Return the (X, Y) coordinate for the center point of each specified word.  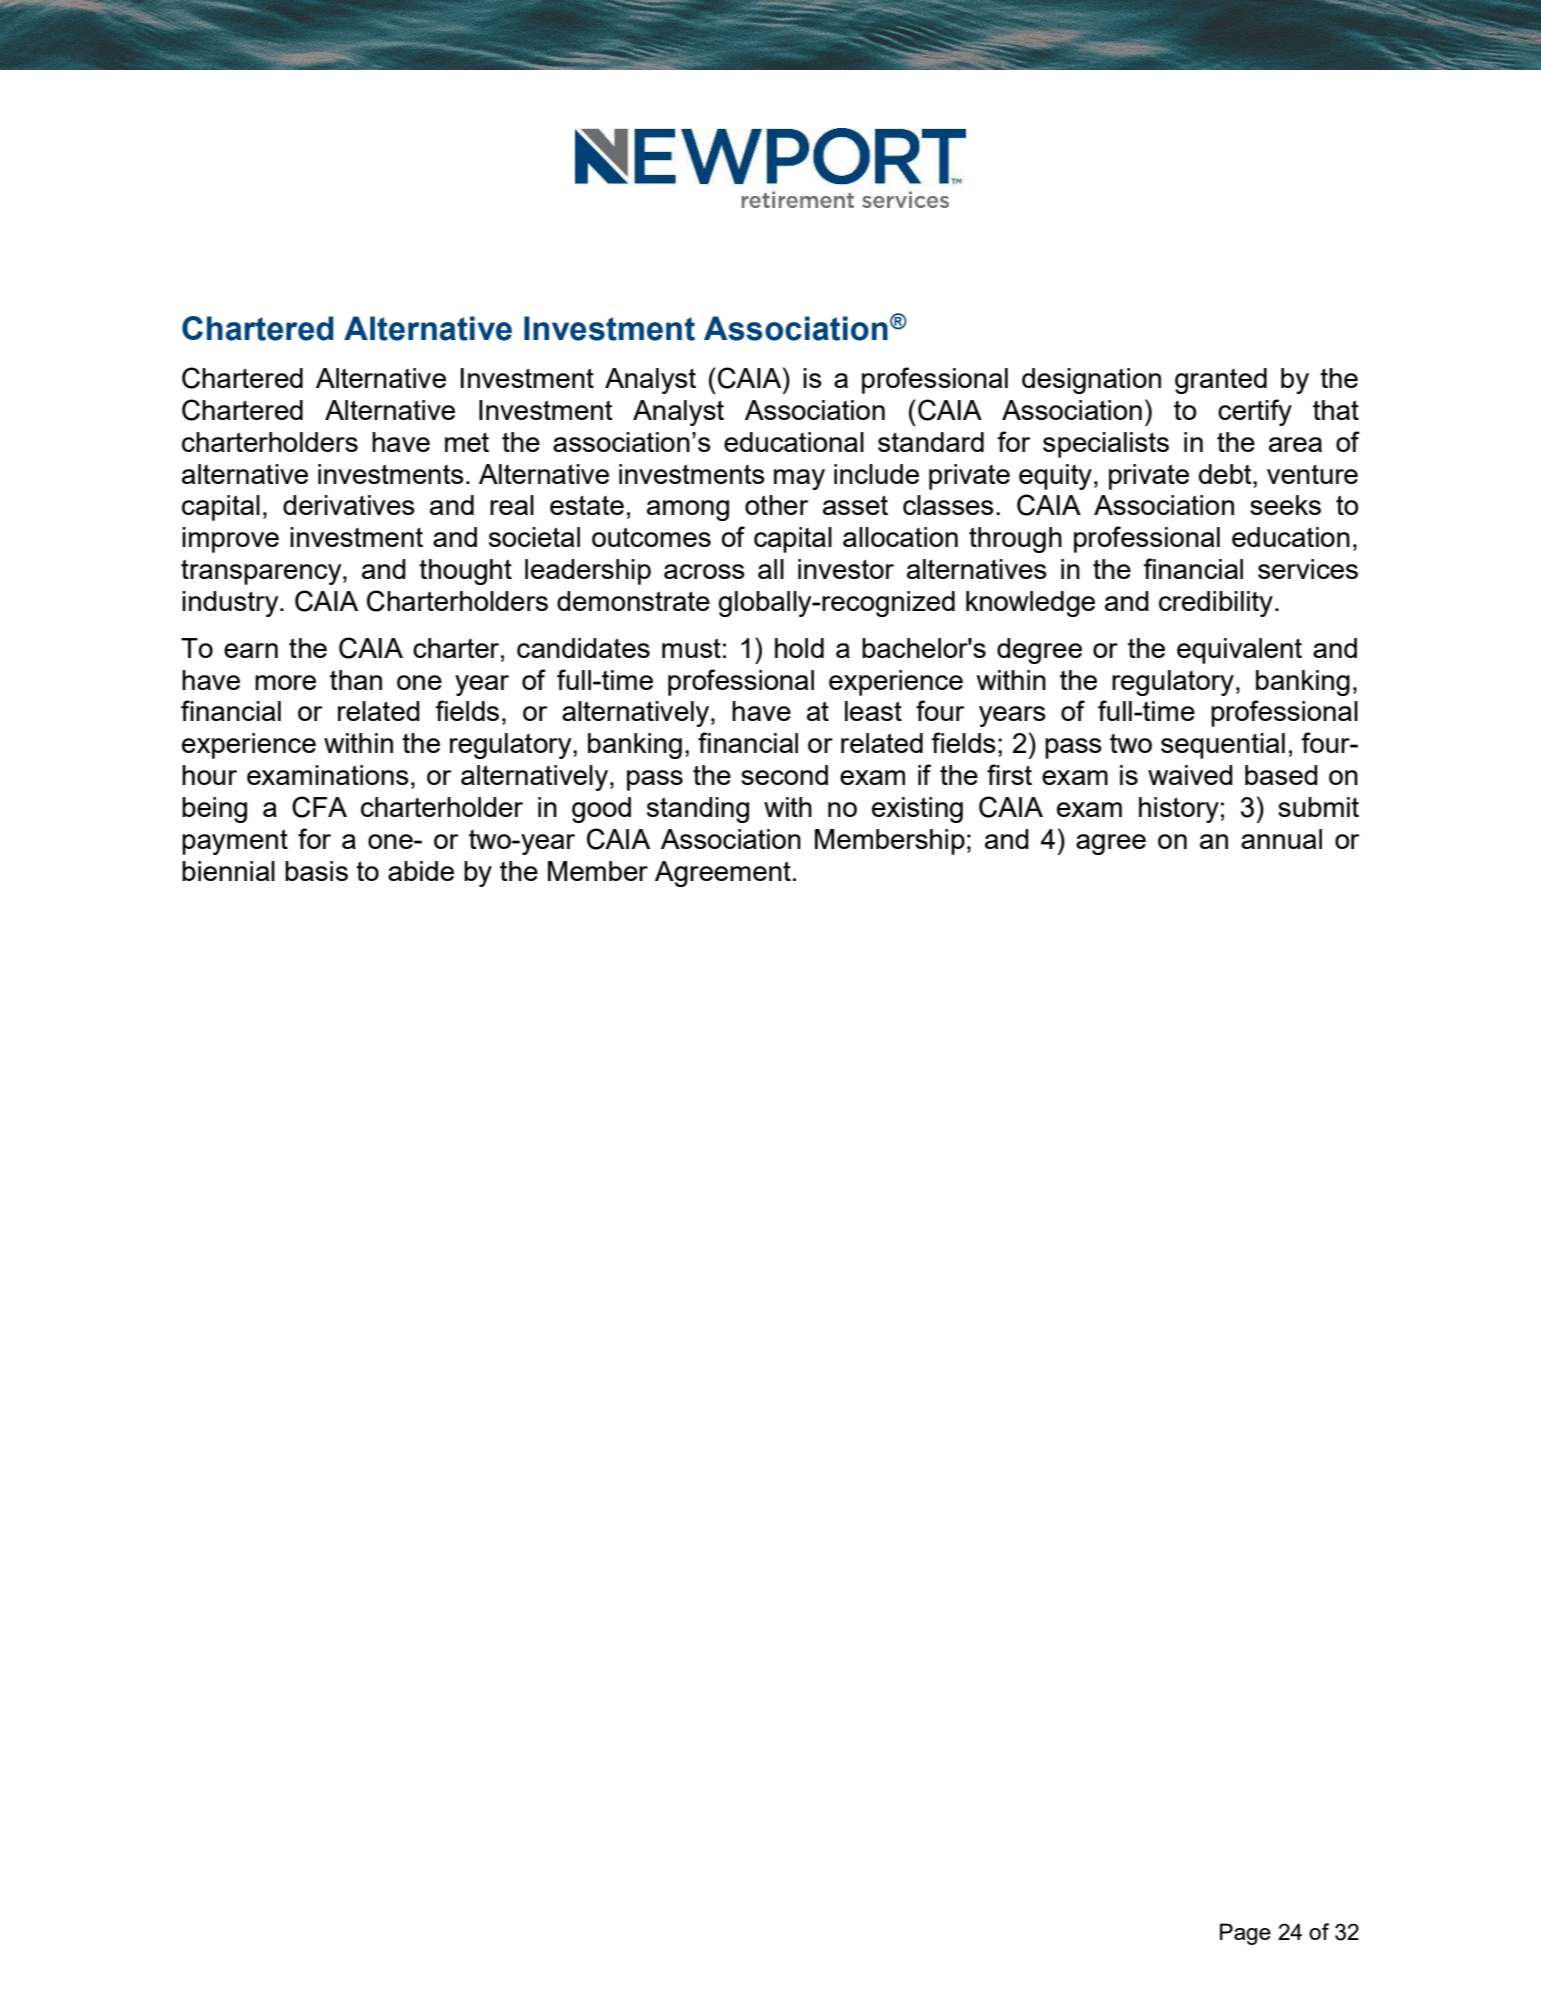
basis (316, 871)
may (799, 479)
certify (1255, 412)
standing (698, 810)
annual (1281, 839)
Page (1245, 1934)
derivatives (349, 505)
